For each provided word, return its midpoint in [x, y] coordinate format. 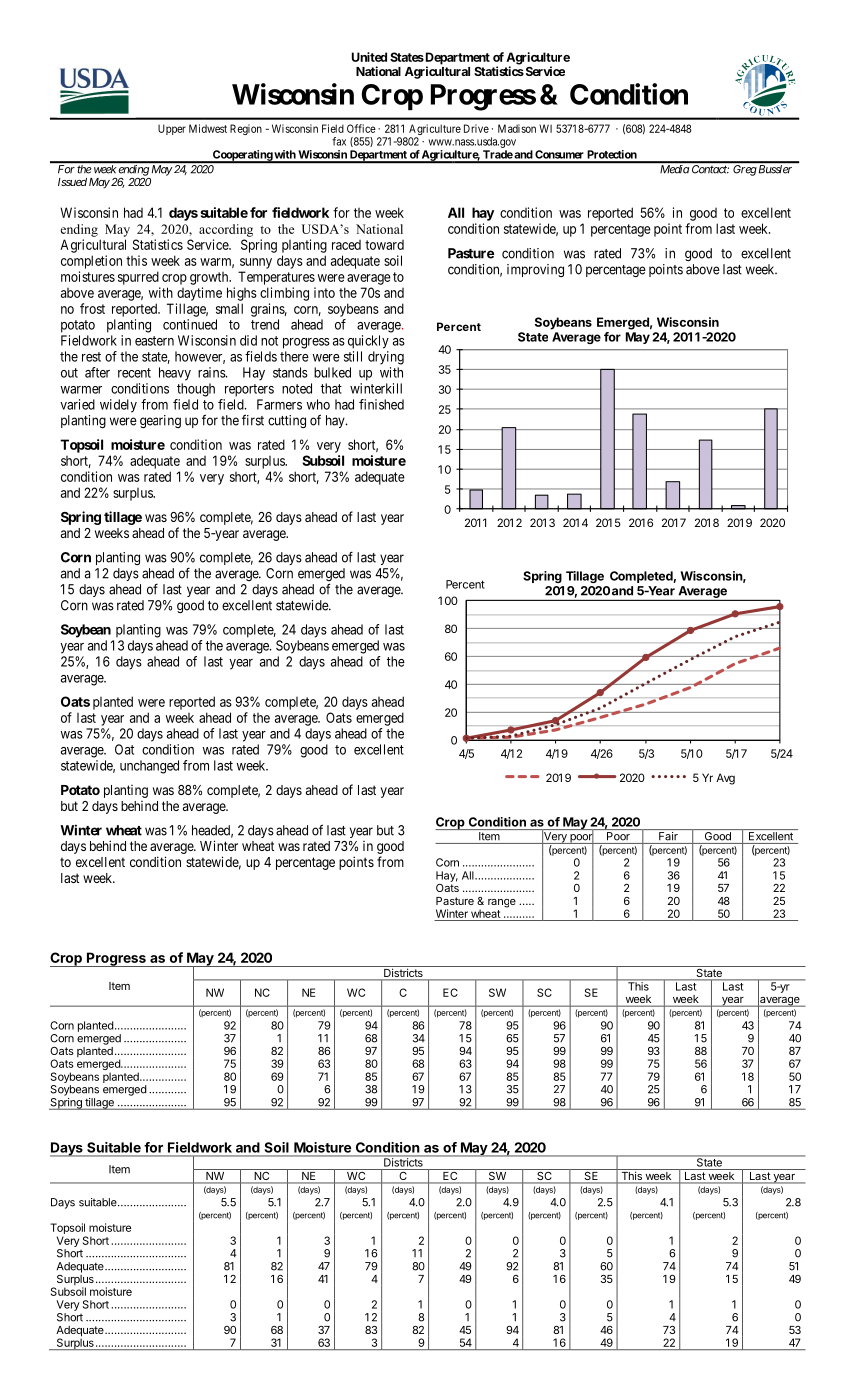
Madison [517, 128]
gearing [160, 421]
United [369, 57]
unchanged [149, 767]
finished [381, 404]
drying [386, 358]
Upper [172, 129]
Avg [725, 779]
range [502, 903]
